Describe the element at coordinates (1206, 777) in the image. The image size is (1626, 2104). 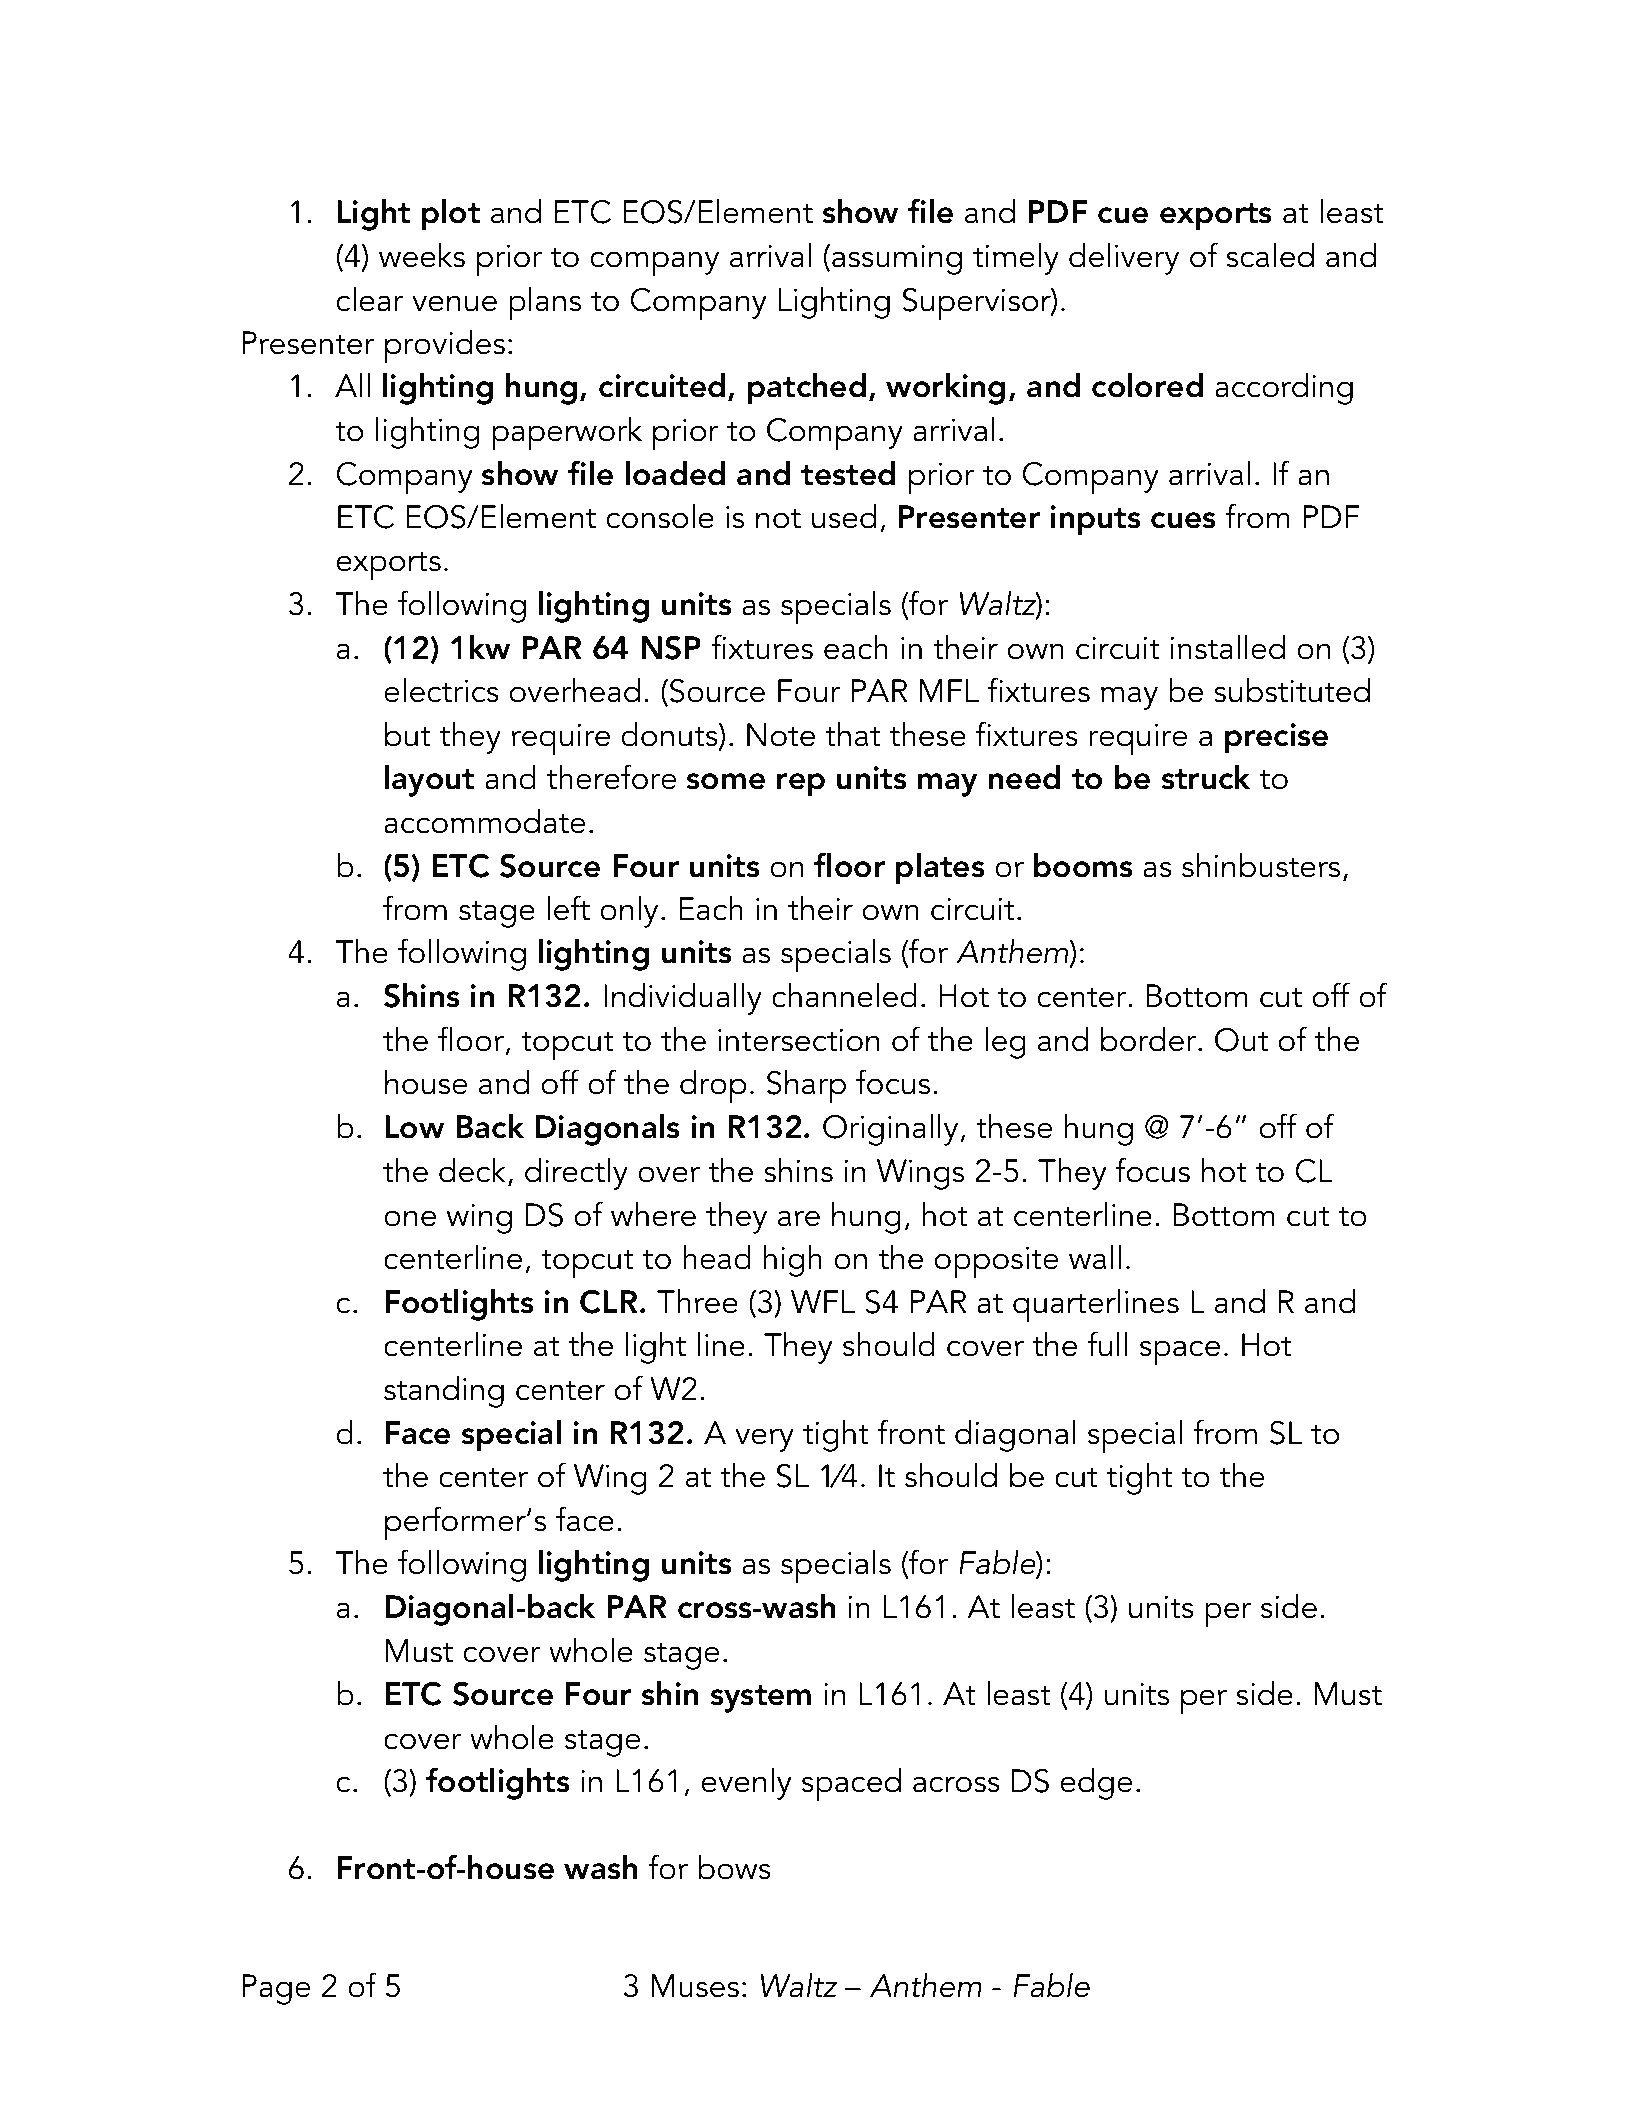
I see `struck` at that location.
